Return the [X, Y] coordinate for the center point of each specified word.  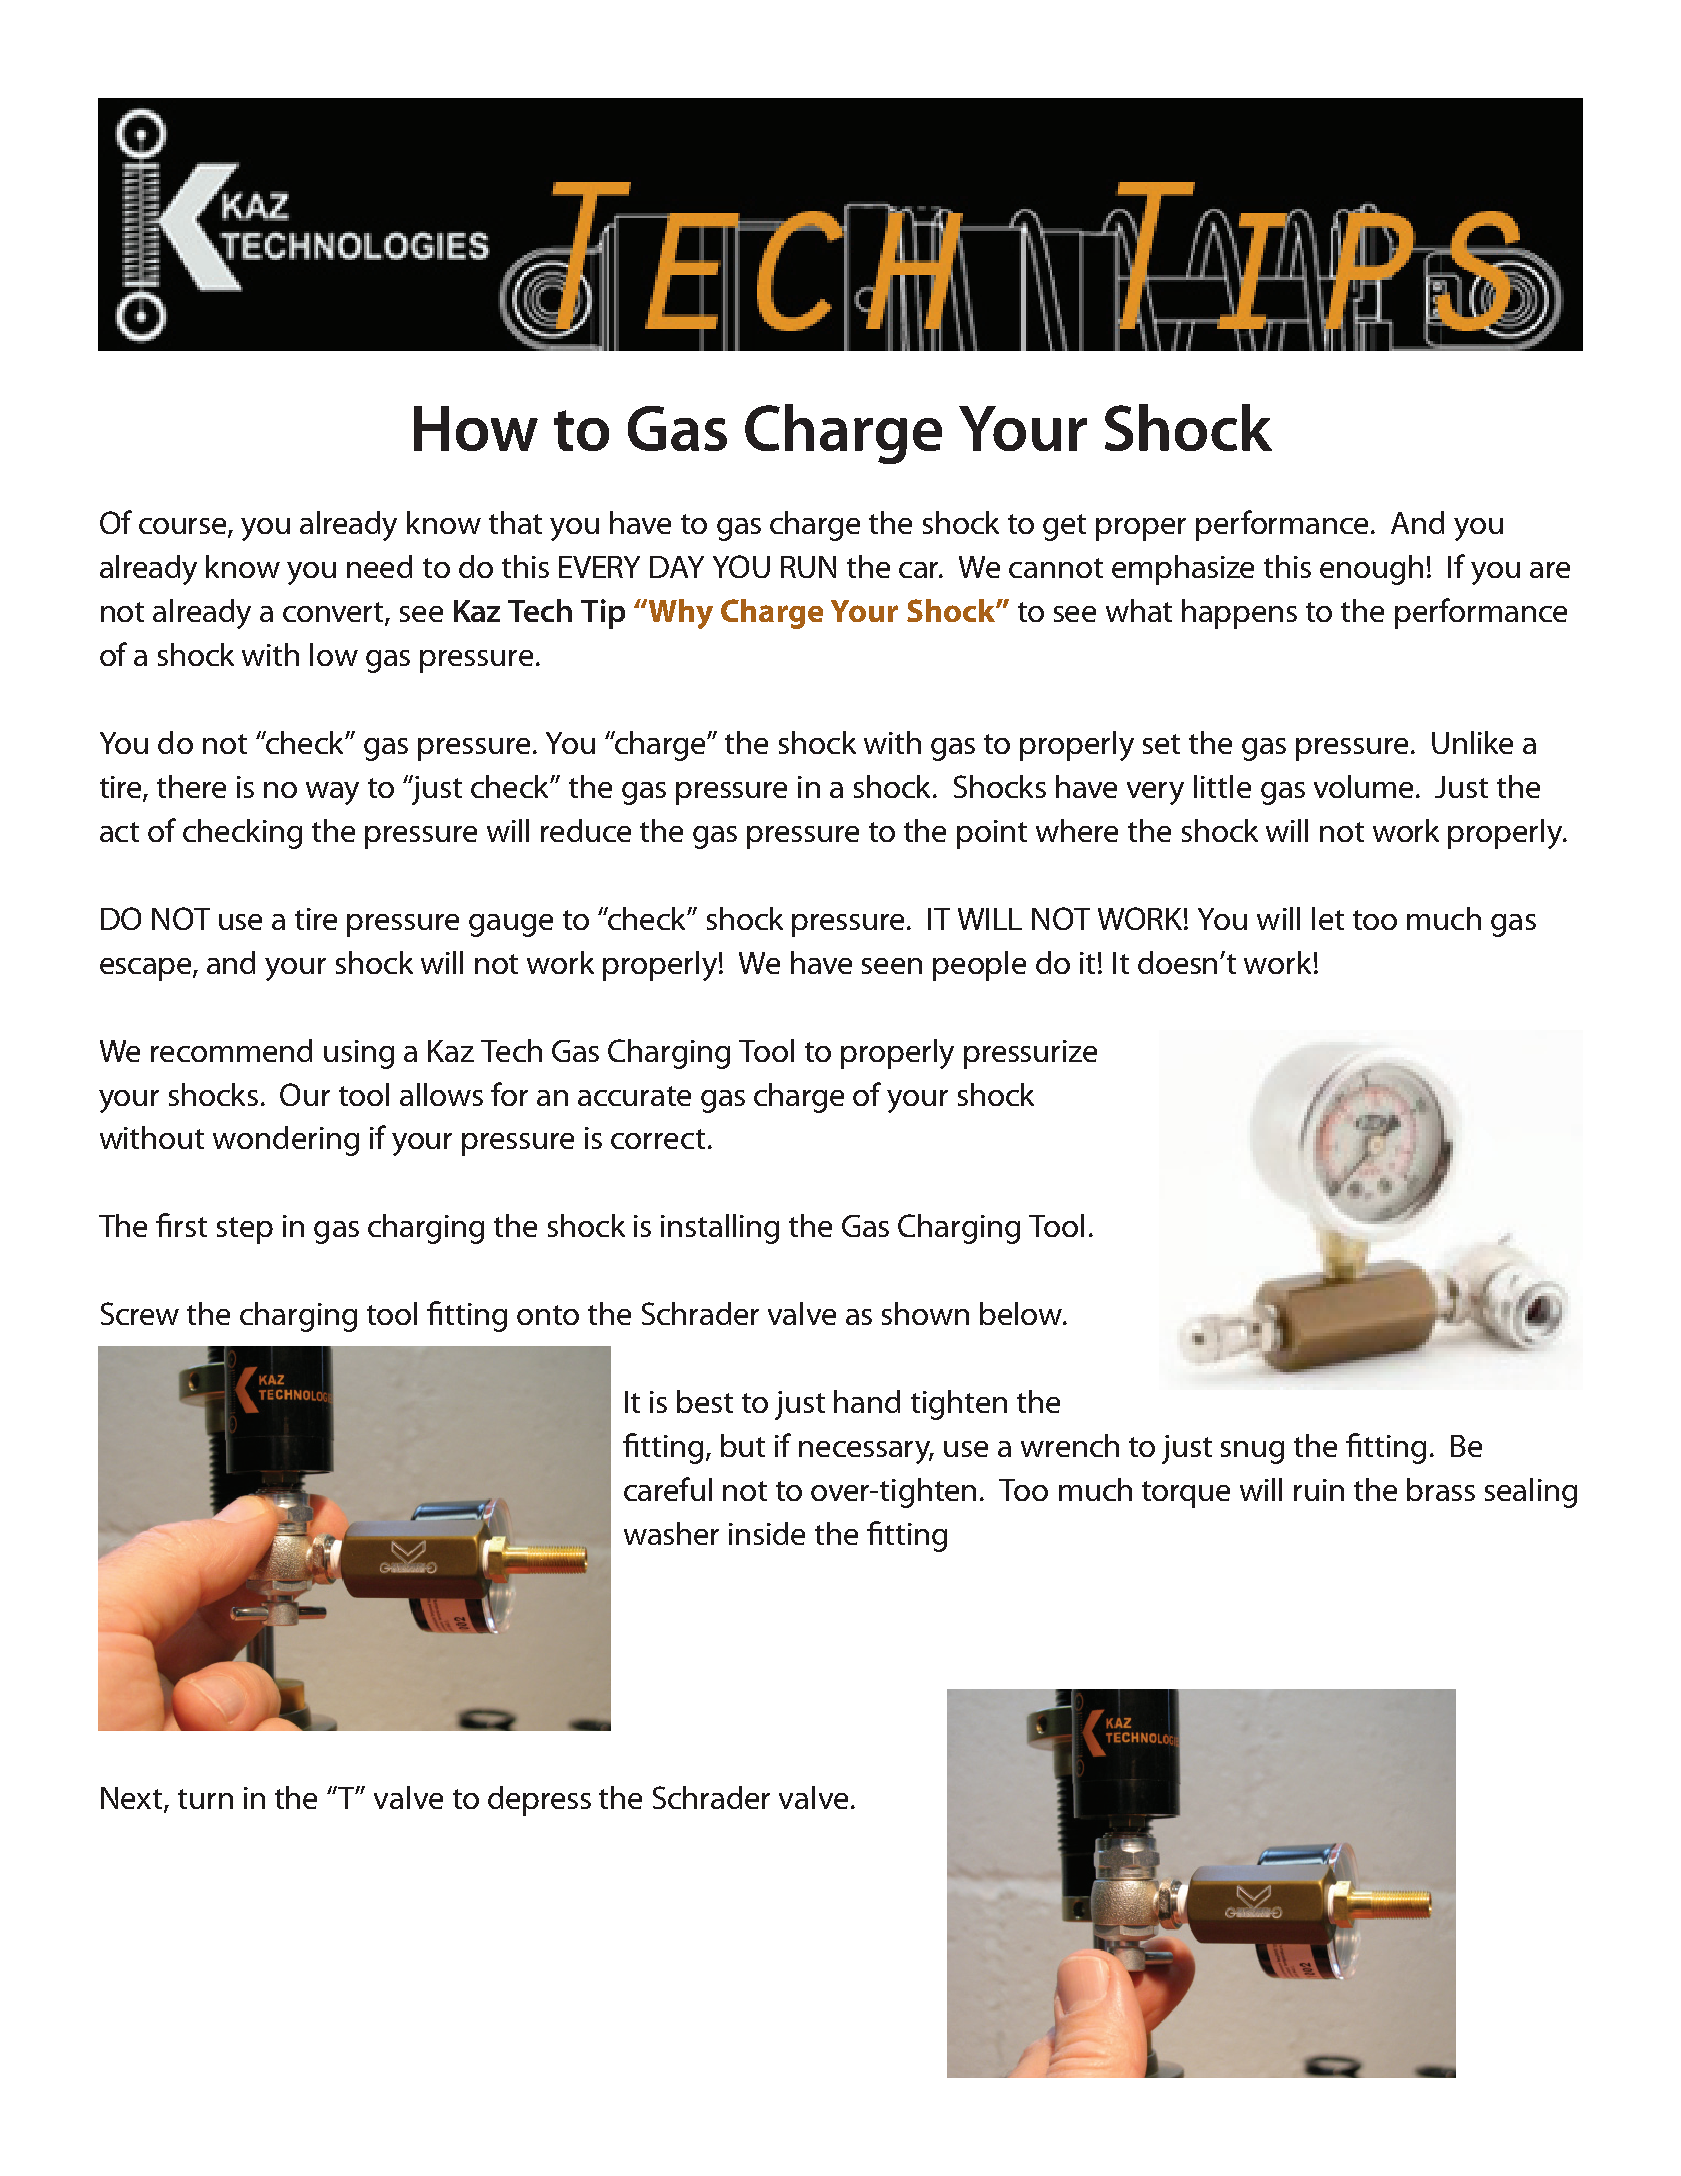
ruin [1319, 1490]
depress [539, 1801]
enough [1371, 570]
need [379, 566]
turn [205, 1799]
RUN [808, 567]
